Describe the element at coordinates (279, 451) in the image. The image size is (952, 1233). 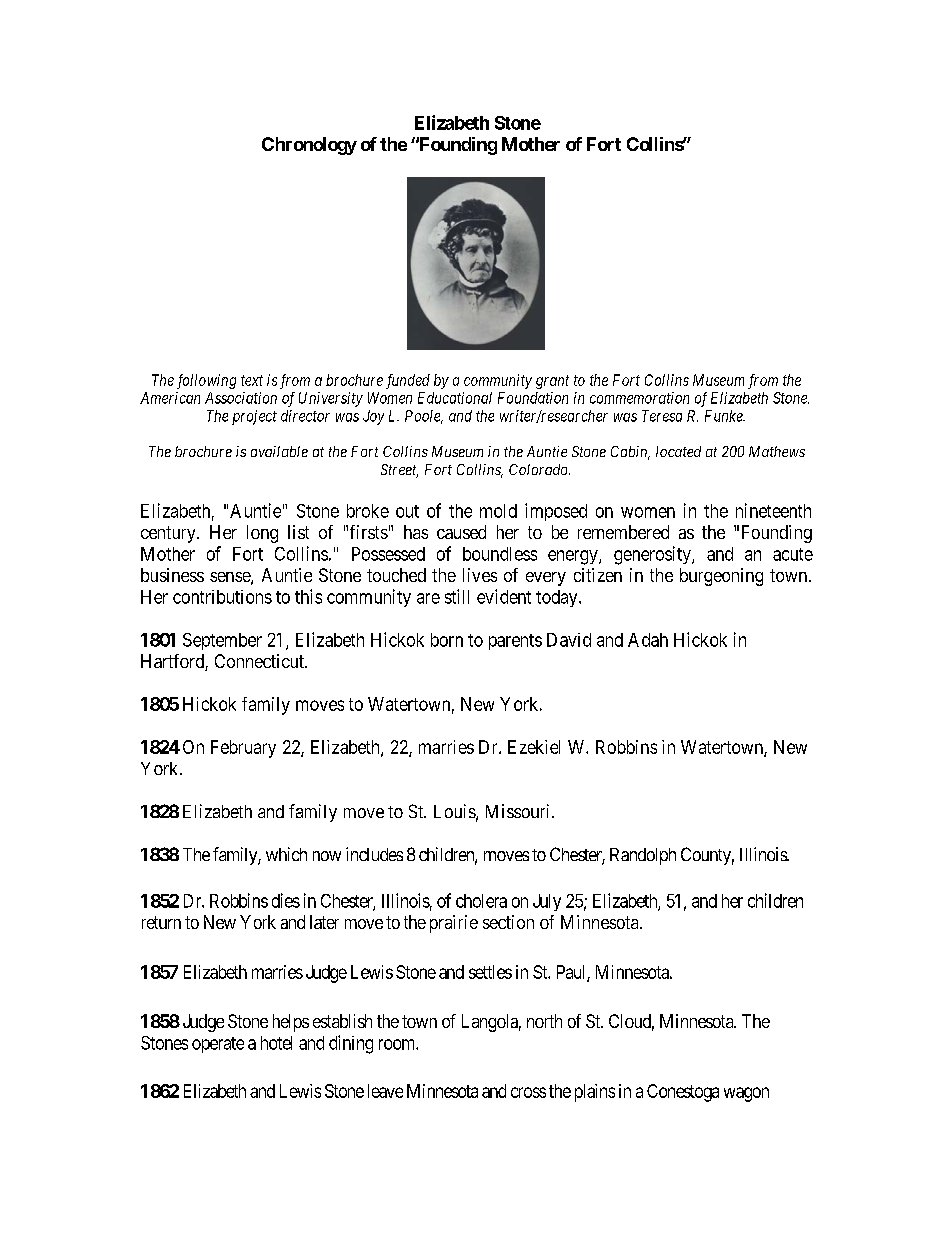
I see `available` at that location.
